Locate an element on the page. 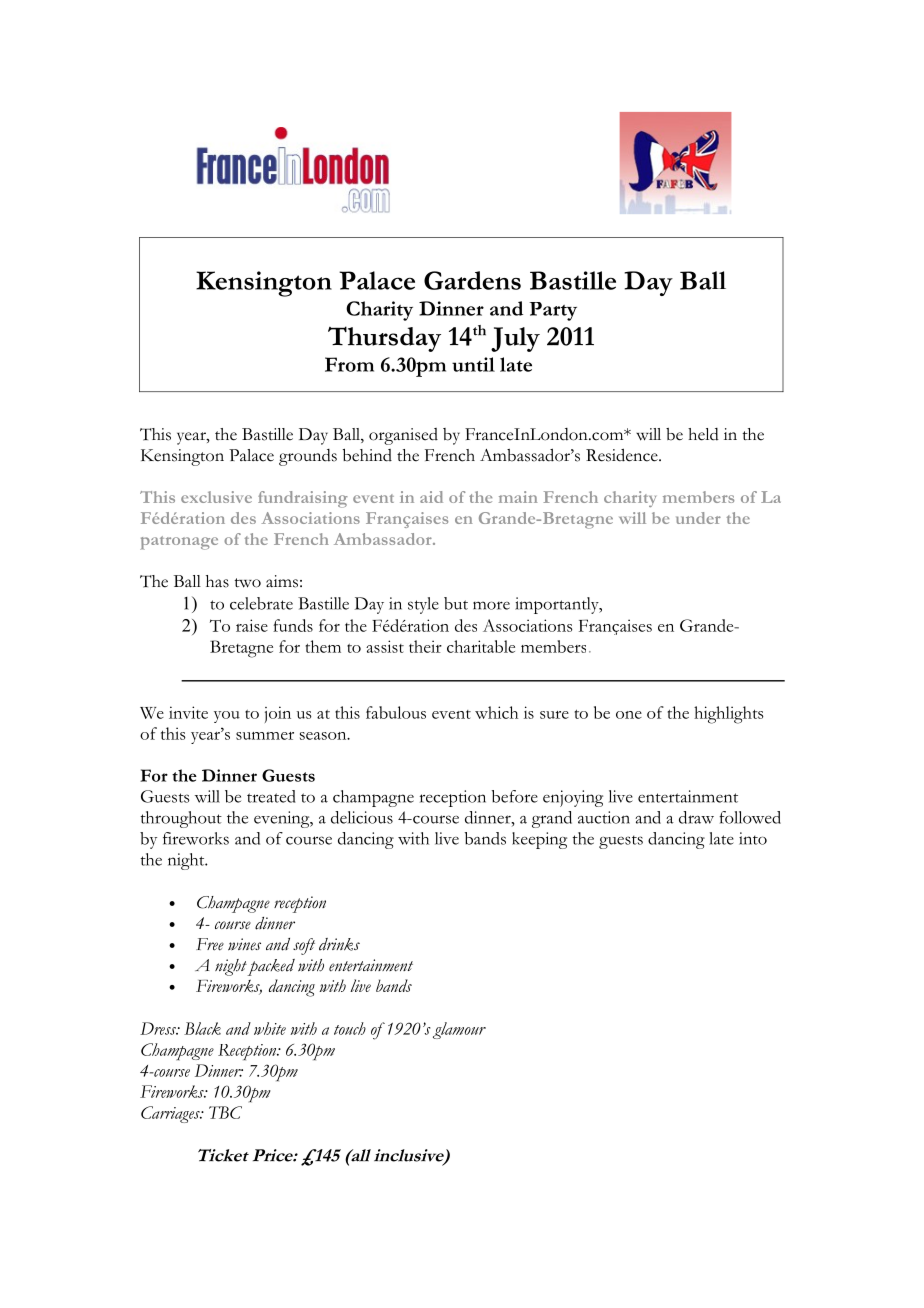 The height and width of the document is (1308, 924). Gardens is located at coordinates (472, 280).
